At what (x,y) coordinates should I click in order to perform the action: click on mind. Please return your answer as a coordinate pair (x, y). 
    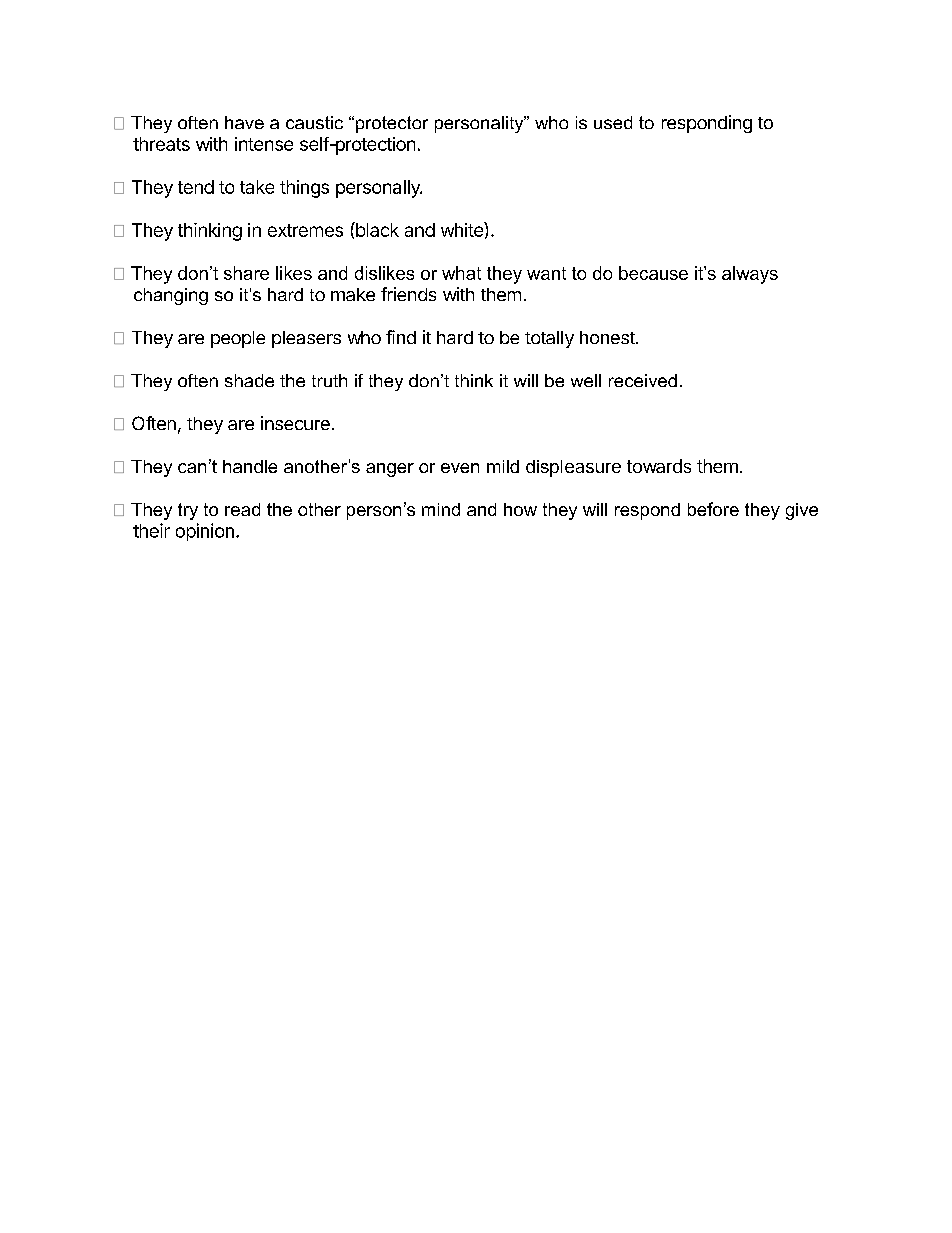
    Looking at the image, I should click on (441, 509).
